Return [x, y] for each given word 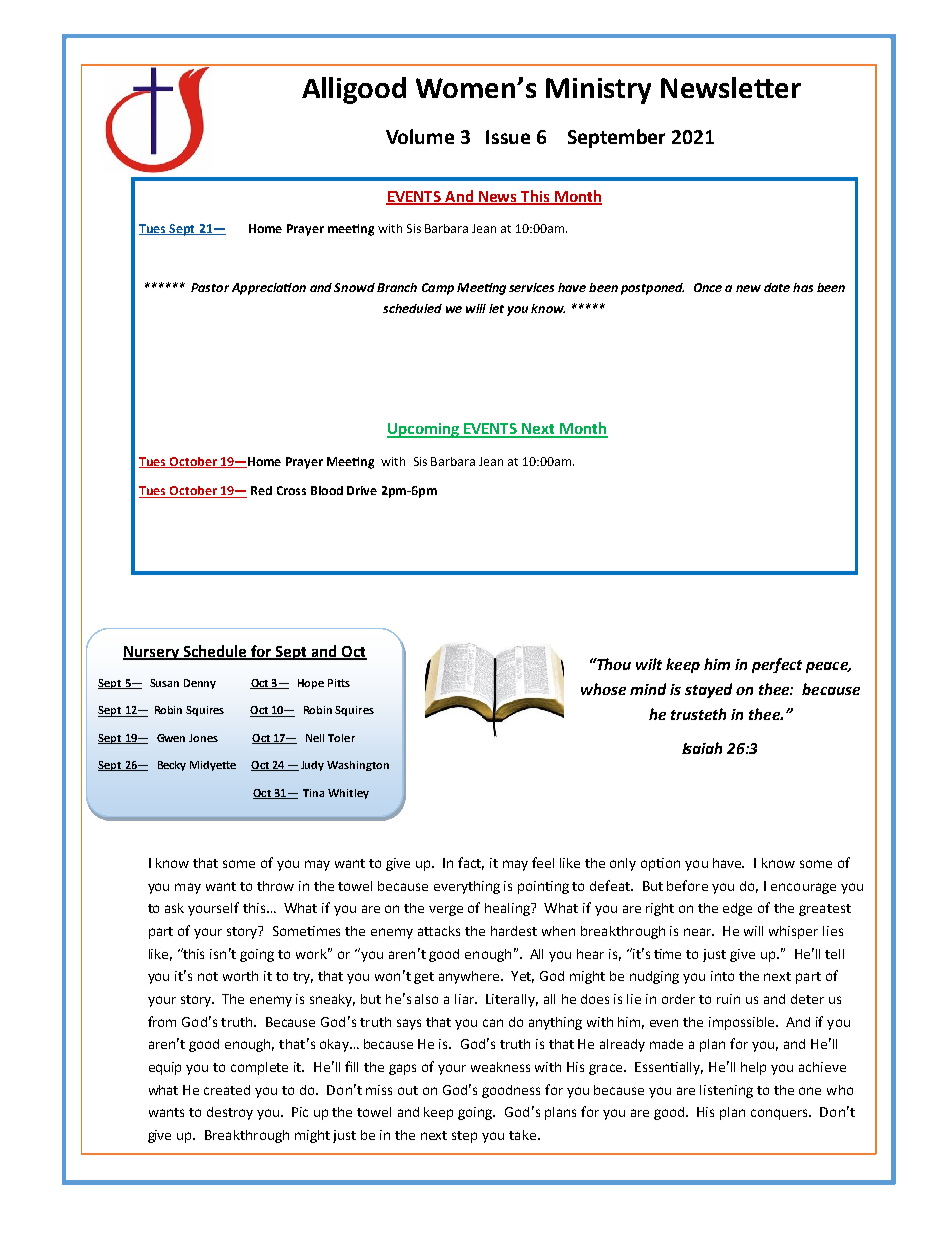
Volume [420, 136]
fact [471, 863]
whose [603, 689]
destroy [230, 1113]
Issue [508, 137]
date [777, 287]
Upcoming [424, 430]
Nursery [152, 653]
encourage [803, 888]
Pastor [210, 287]
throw [275, 886]
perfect [777, 665]
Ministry [598, 91]
